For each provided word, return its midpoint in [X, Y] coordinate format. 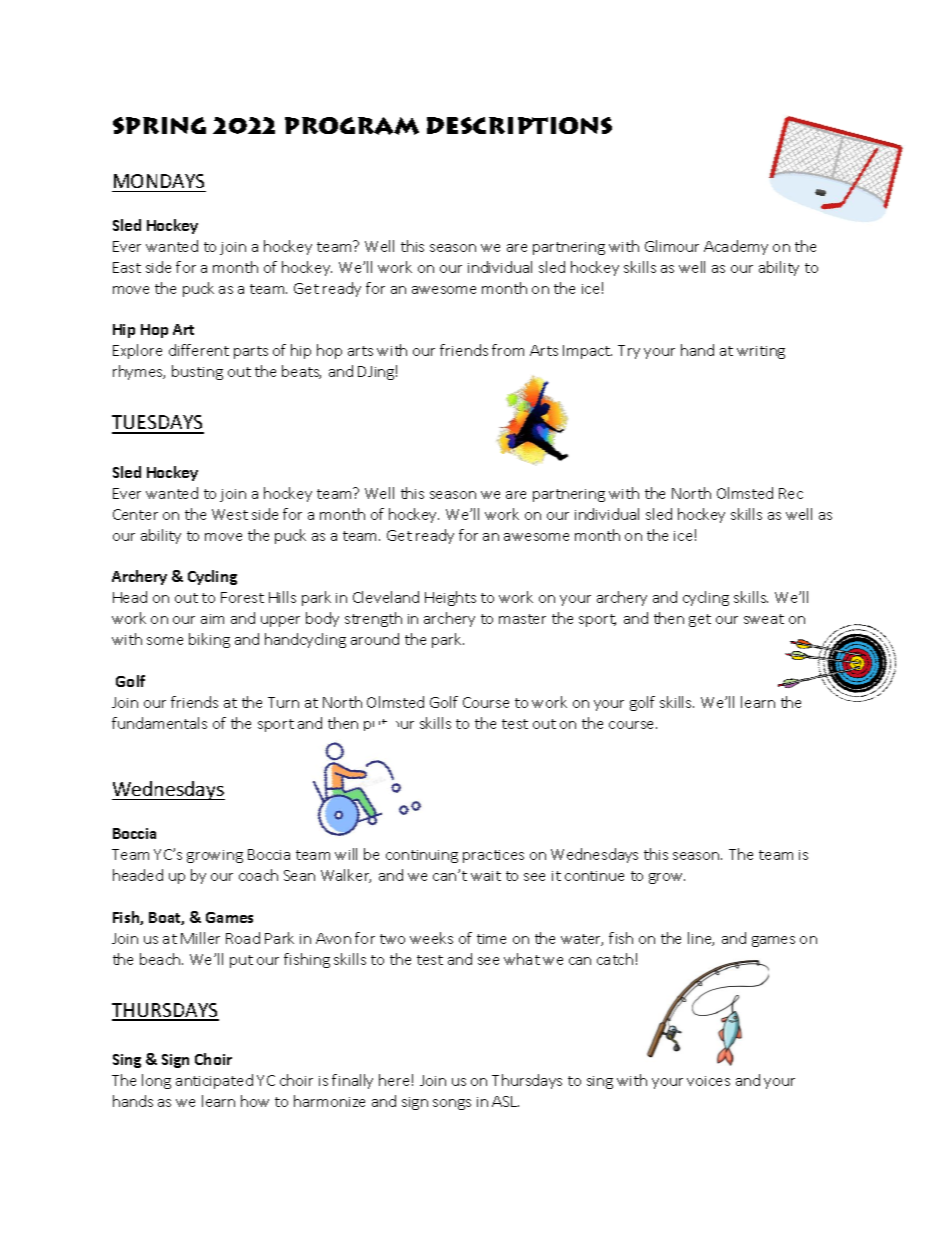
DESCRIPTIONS [519, 125]
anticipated [214, 1081]
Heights [450, 598]
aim [212, 619]
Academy [736, 247]
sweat [764, 619]
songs [452, 1104]
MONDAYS [159, 181]
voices [708, 1081]
